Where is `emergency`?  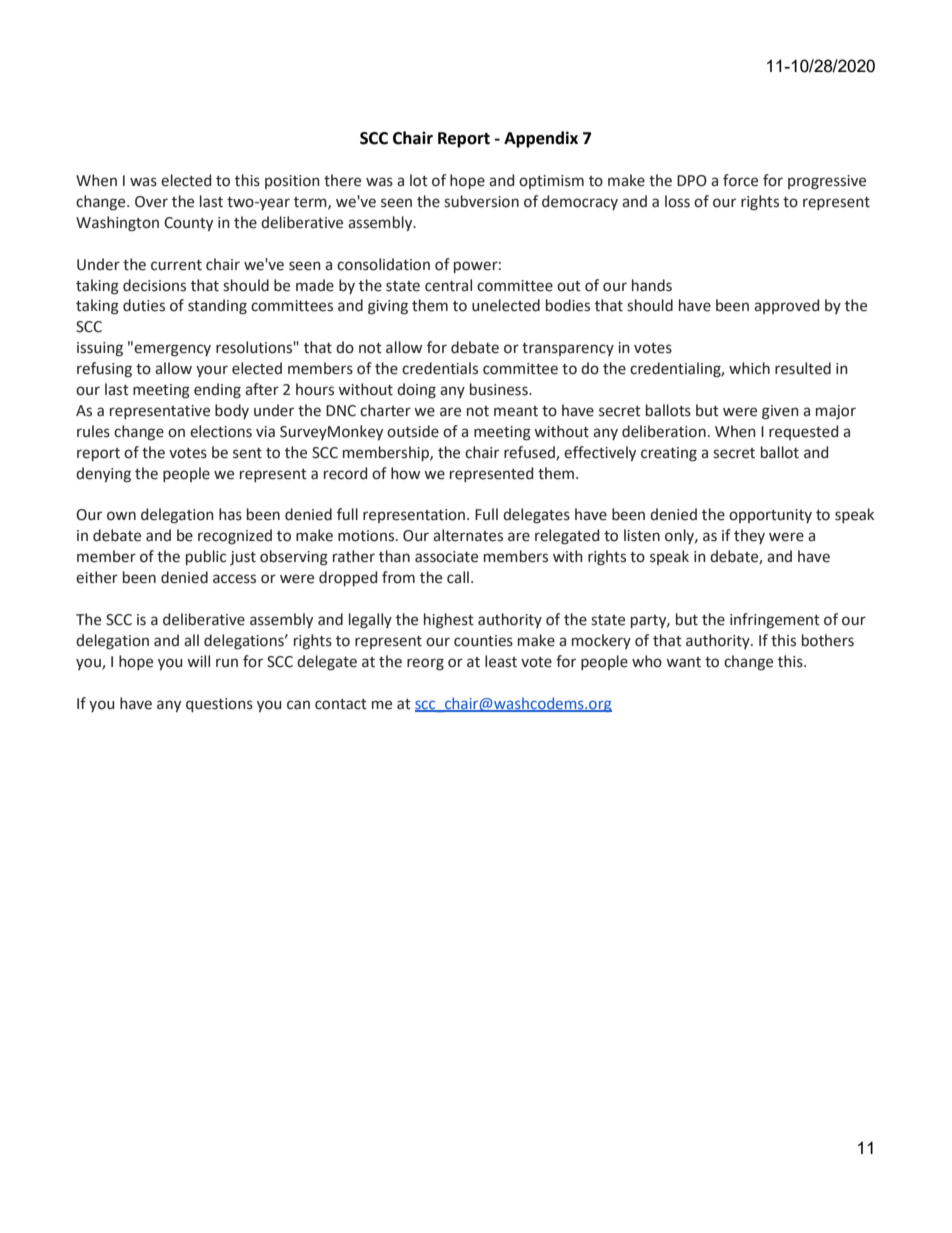
emergency is located at coordinates (172, 350).
